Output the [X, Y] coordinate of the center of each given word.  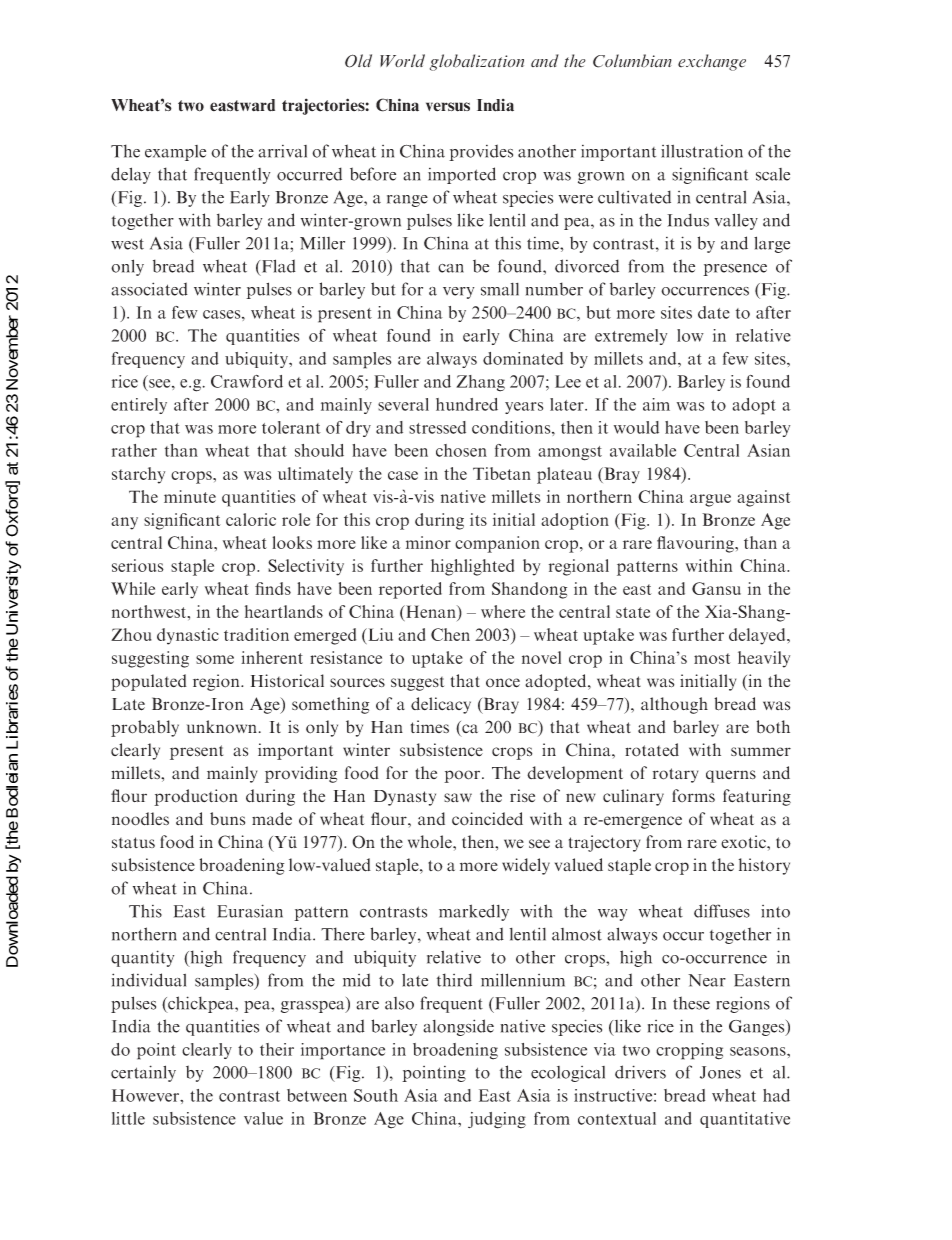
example [175, 153]
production [196, 797]
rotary [675, 775]
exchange [712, 62]
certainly [143, 1073]
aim [656, 404]
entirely [139, 406]
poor [463, 776]
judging [497, 1120]
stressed [437, 427]
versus [448, 107]
